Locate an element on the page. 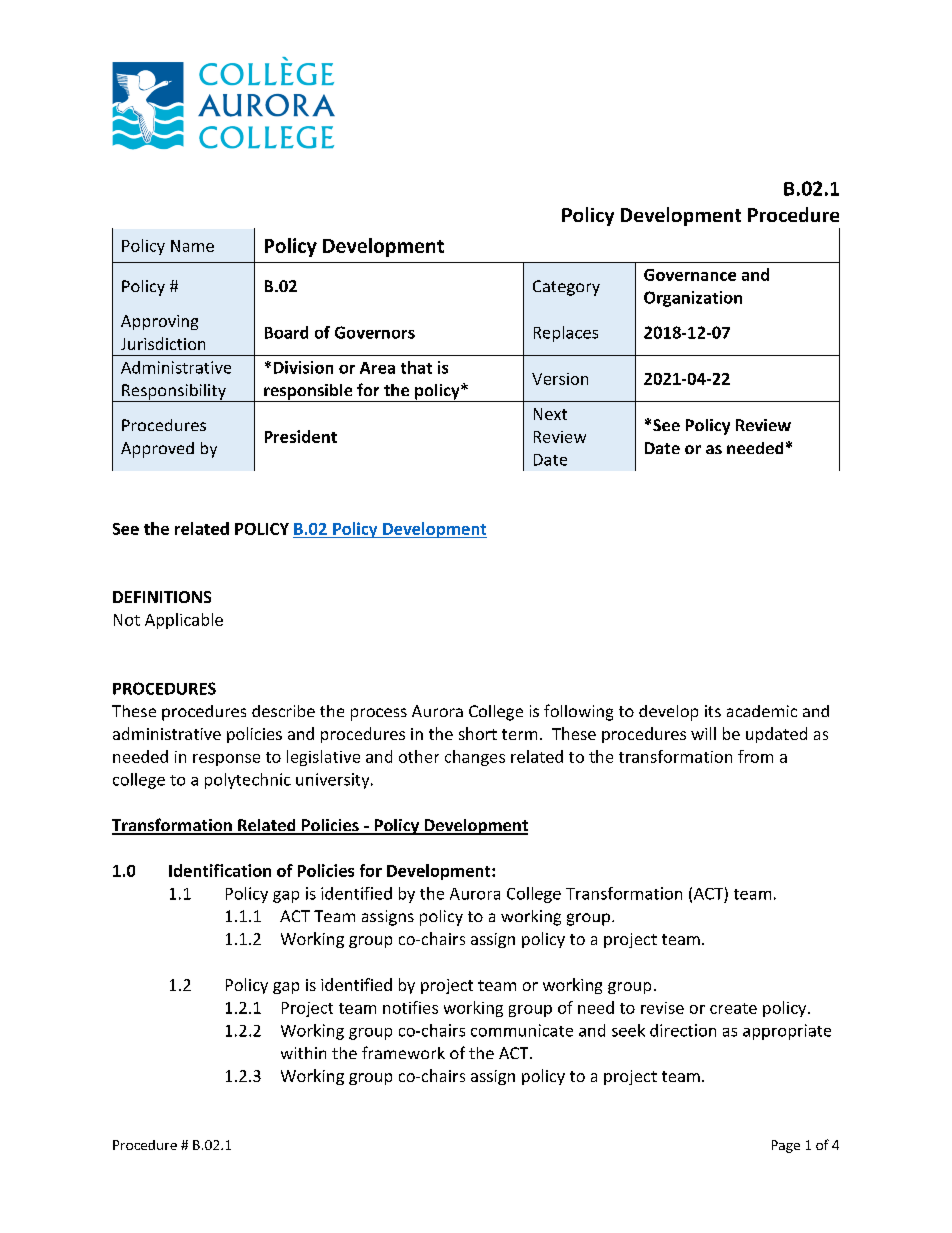 The height and width of the image is (1233, 952). Version is located at coordinates (560, 379).
